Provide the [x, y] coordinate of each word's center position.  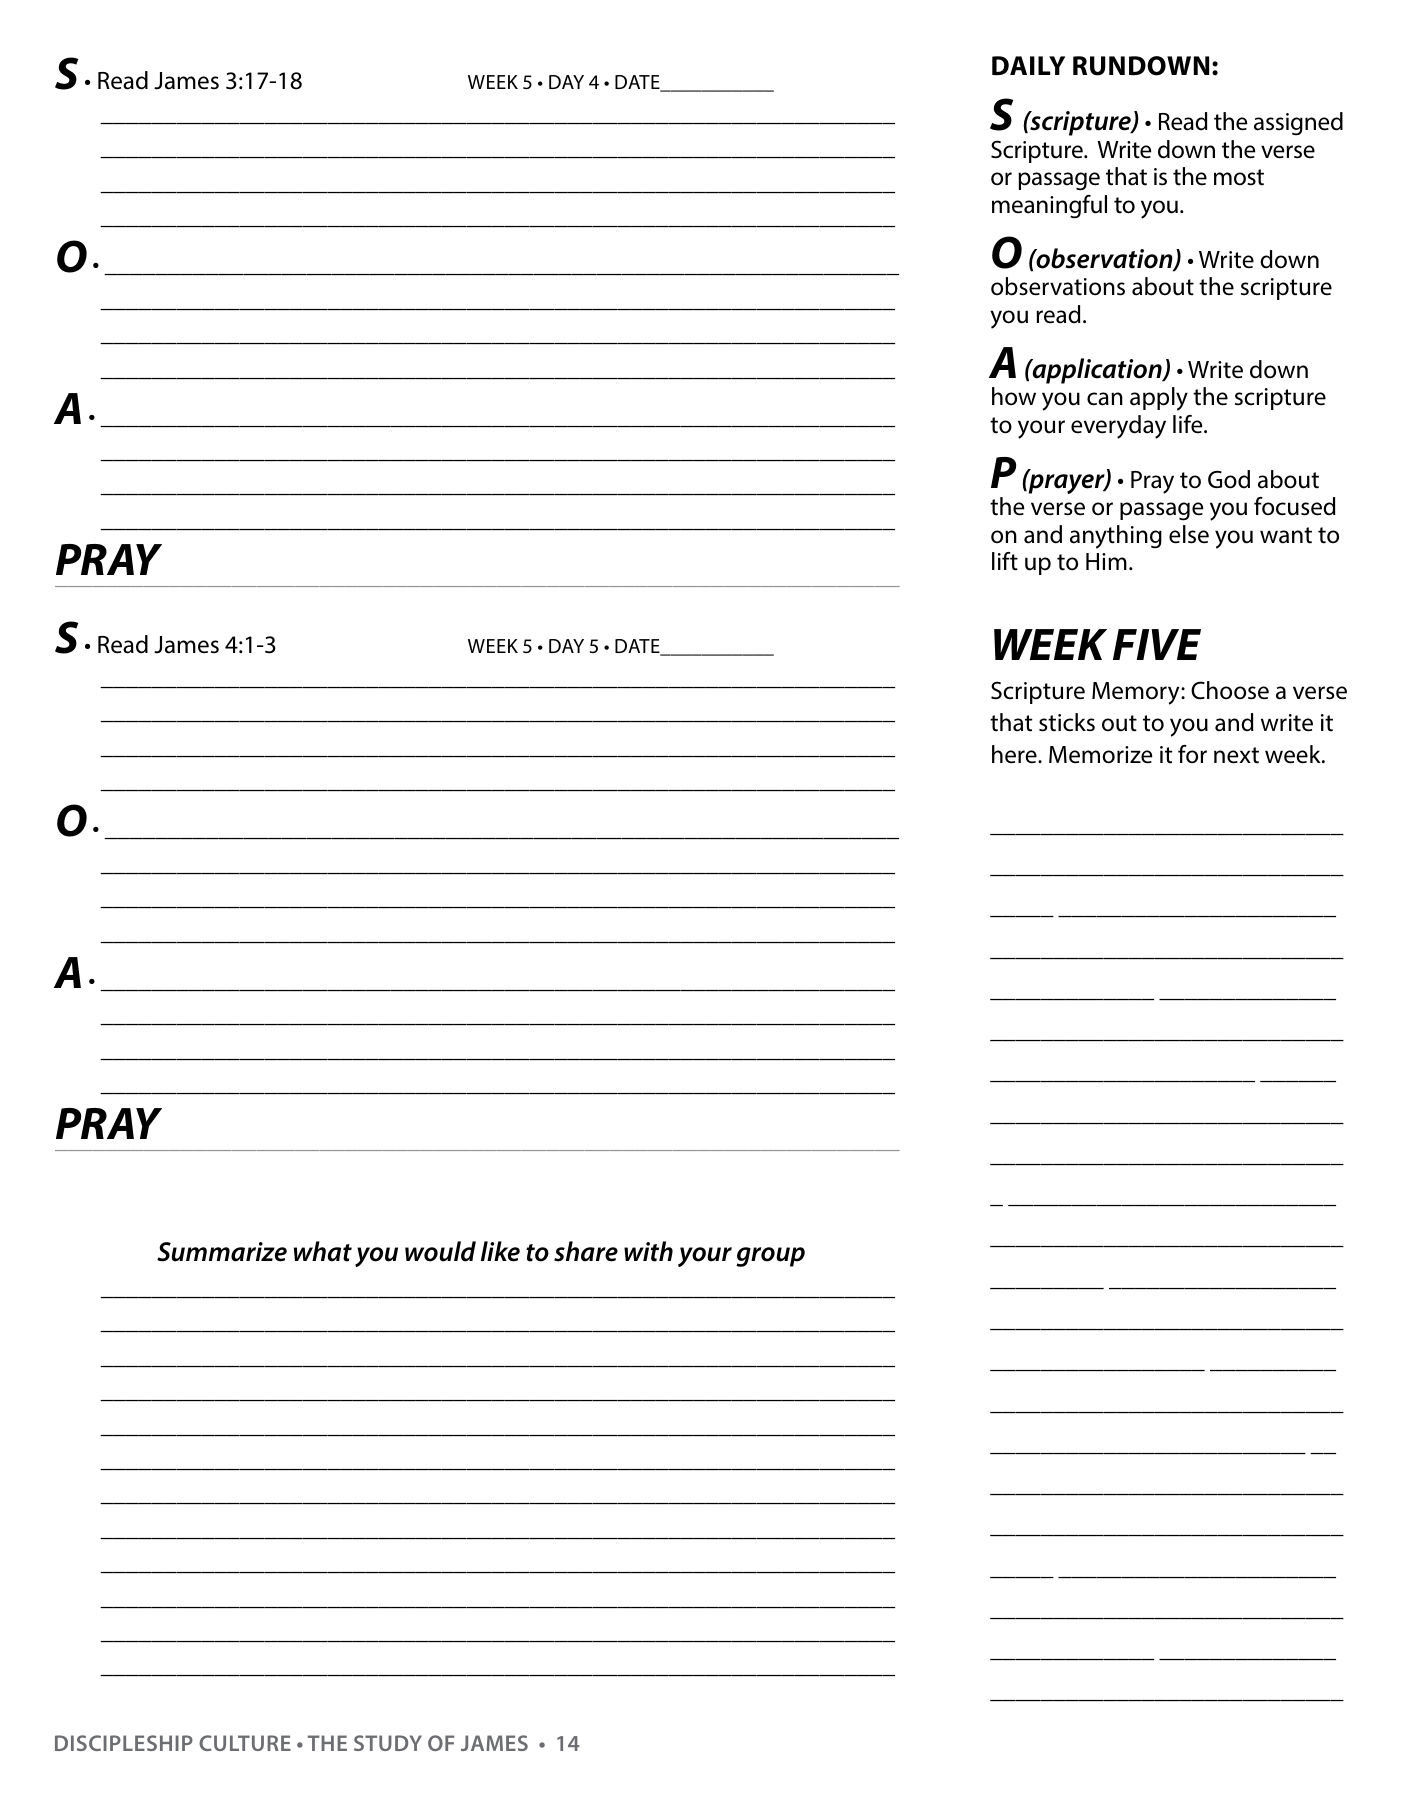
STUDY [388, 1743]
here [1015, 754]
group [770, 1257]
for [1192, 754]
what [323, 1251]
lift [1005, 561]
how [1014, 396]
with [648, 1251]
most [1239, 177]
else [1189, 534]
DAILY [1028, 65]
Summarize [222, 1252]
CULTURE [245, 1743]
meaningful [1049, 207]
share [586, 1251]
